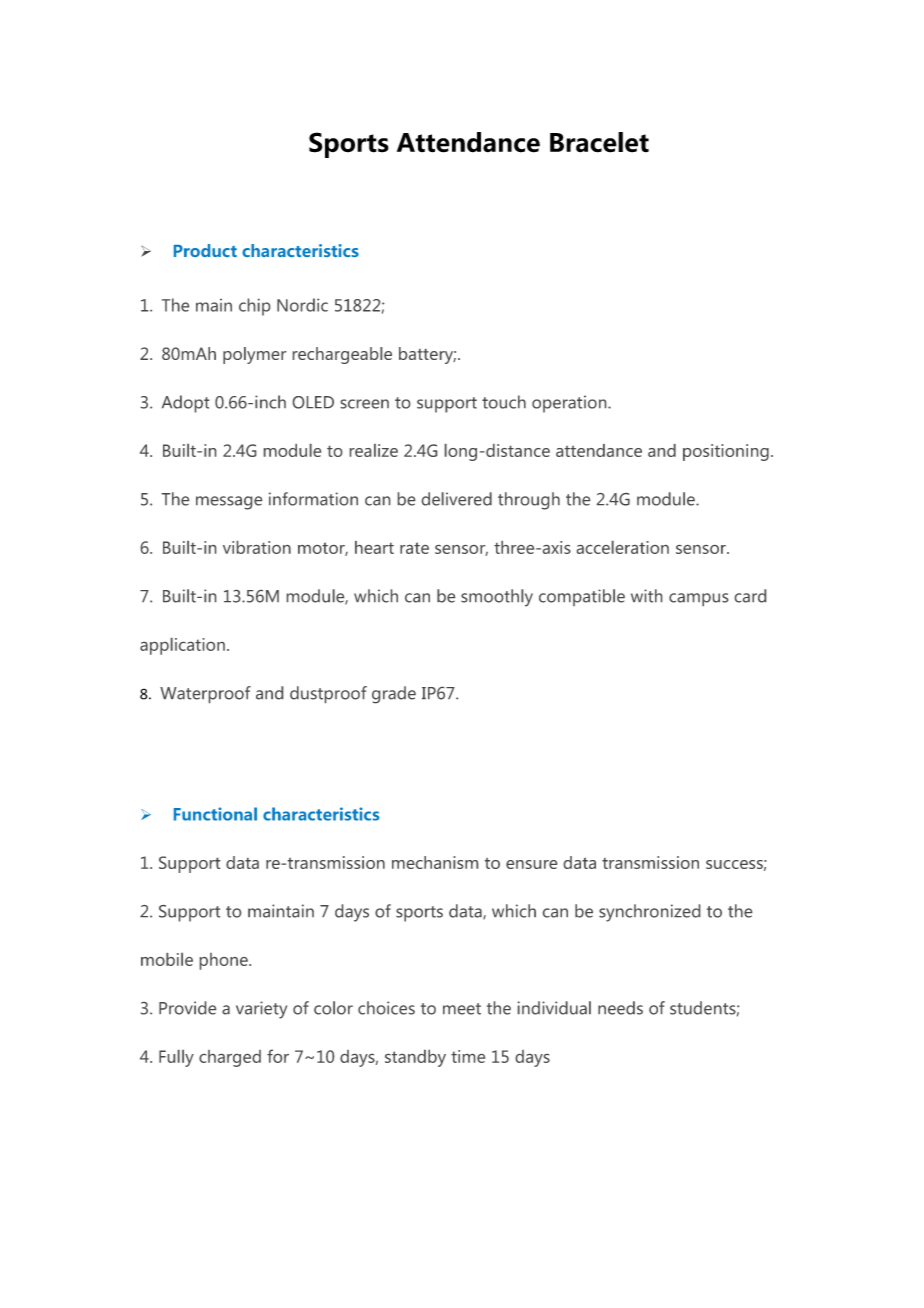  What do you see at coordinates (230, 1058) in the page?
I see `charged` at bounding box center [230, 1058].
